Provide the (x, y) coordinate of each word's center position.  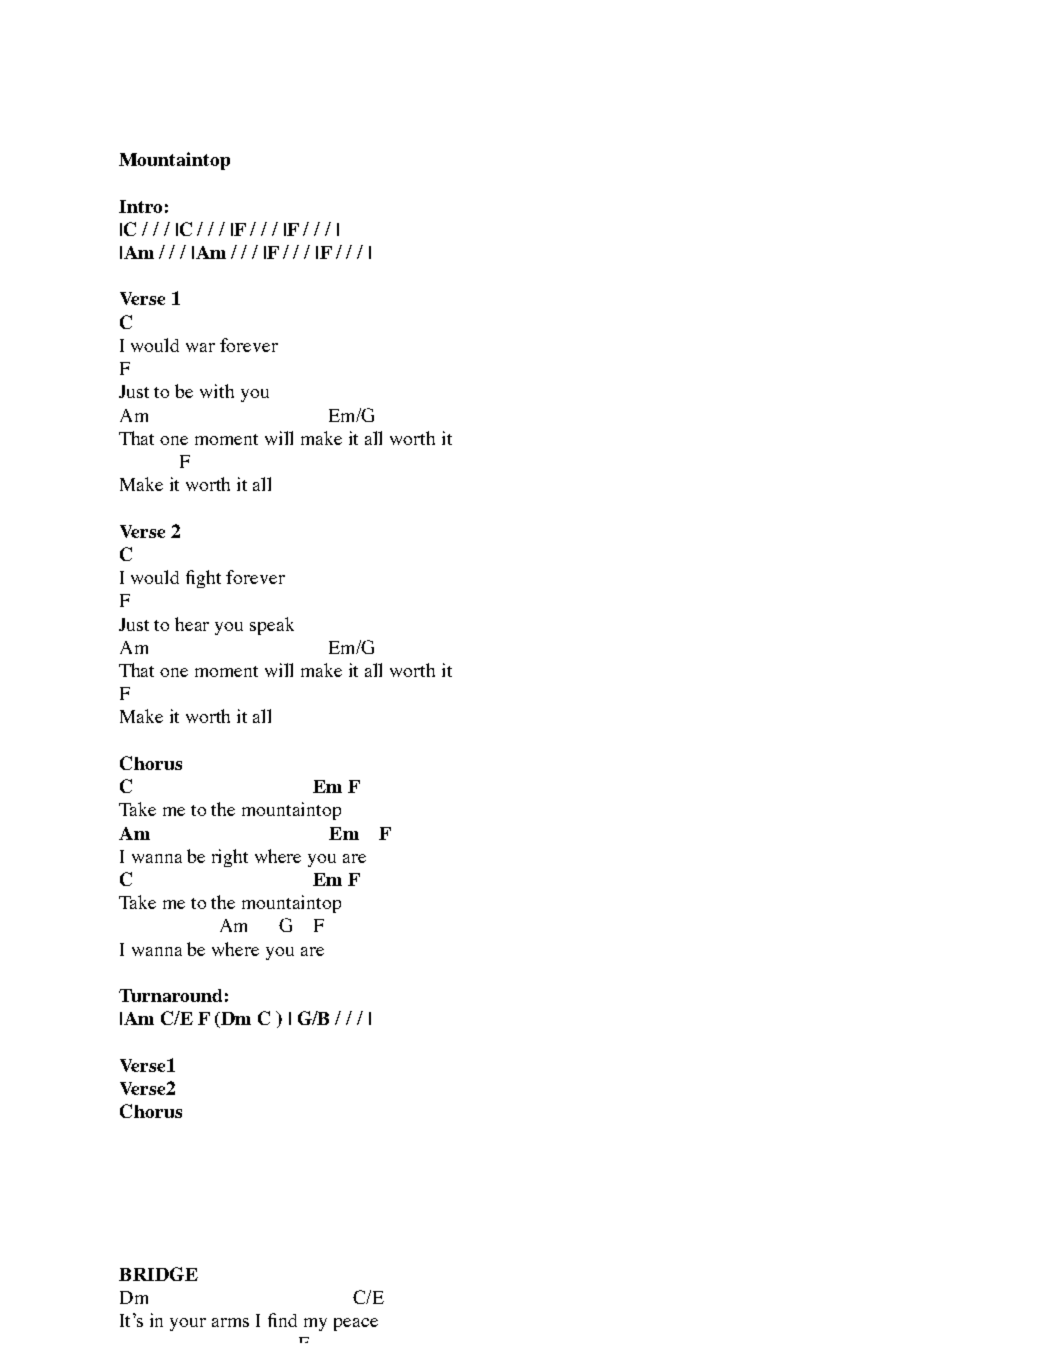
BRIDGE (158, 1274)
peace (356, 1324)
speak (272, 626)
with (217, 391)
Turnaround (170, 995)
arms (230, 1322)
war (200, 347)
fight (203, 579)
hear (192, 624)
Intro (140, 206)
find (282, 1320)
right (230, 858)
